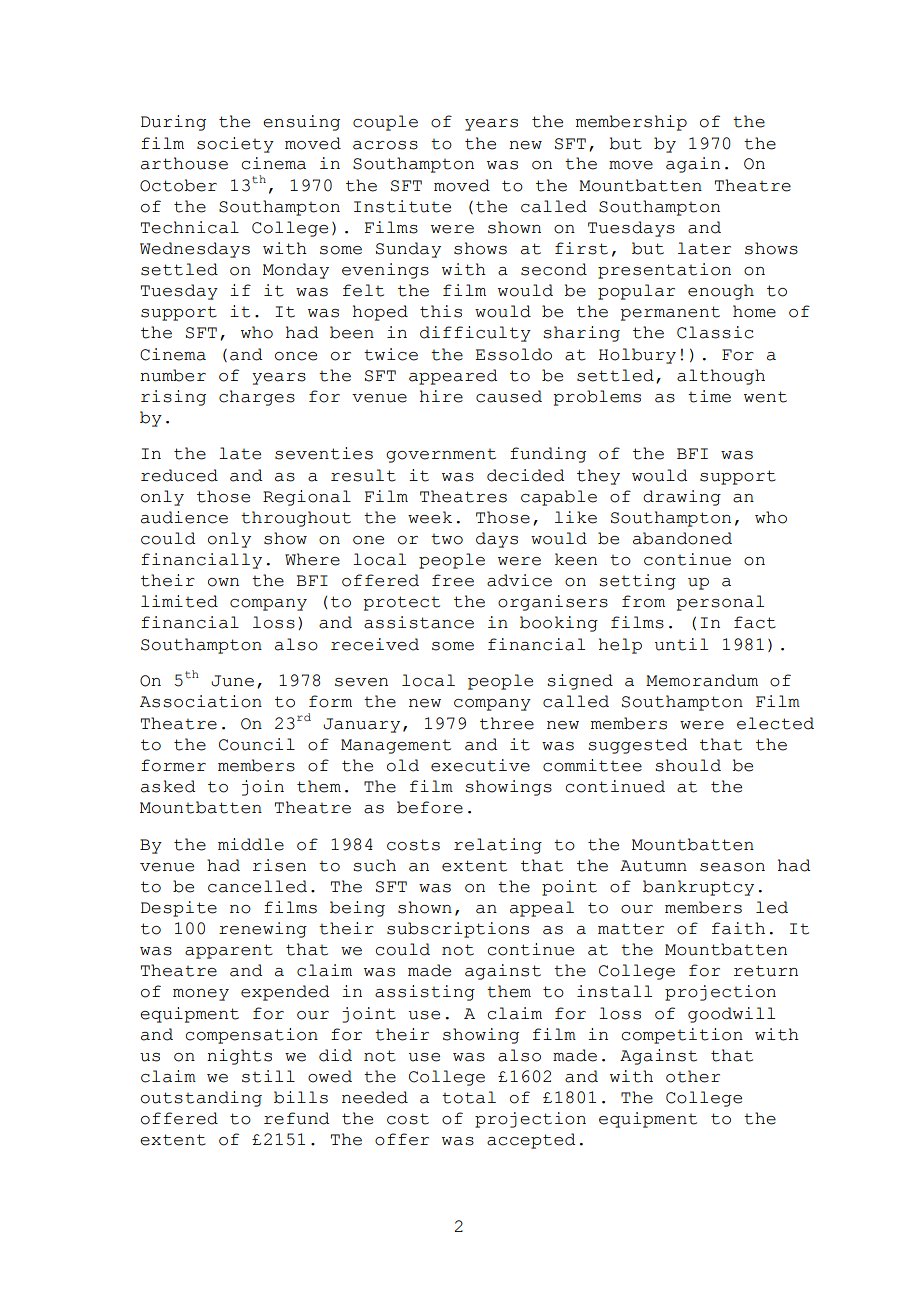 This screenshot has height=1308, width=924. I want to click on assistance, so click(419, 622).
